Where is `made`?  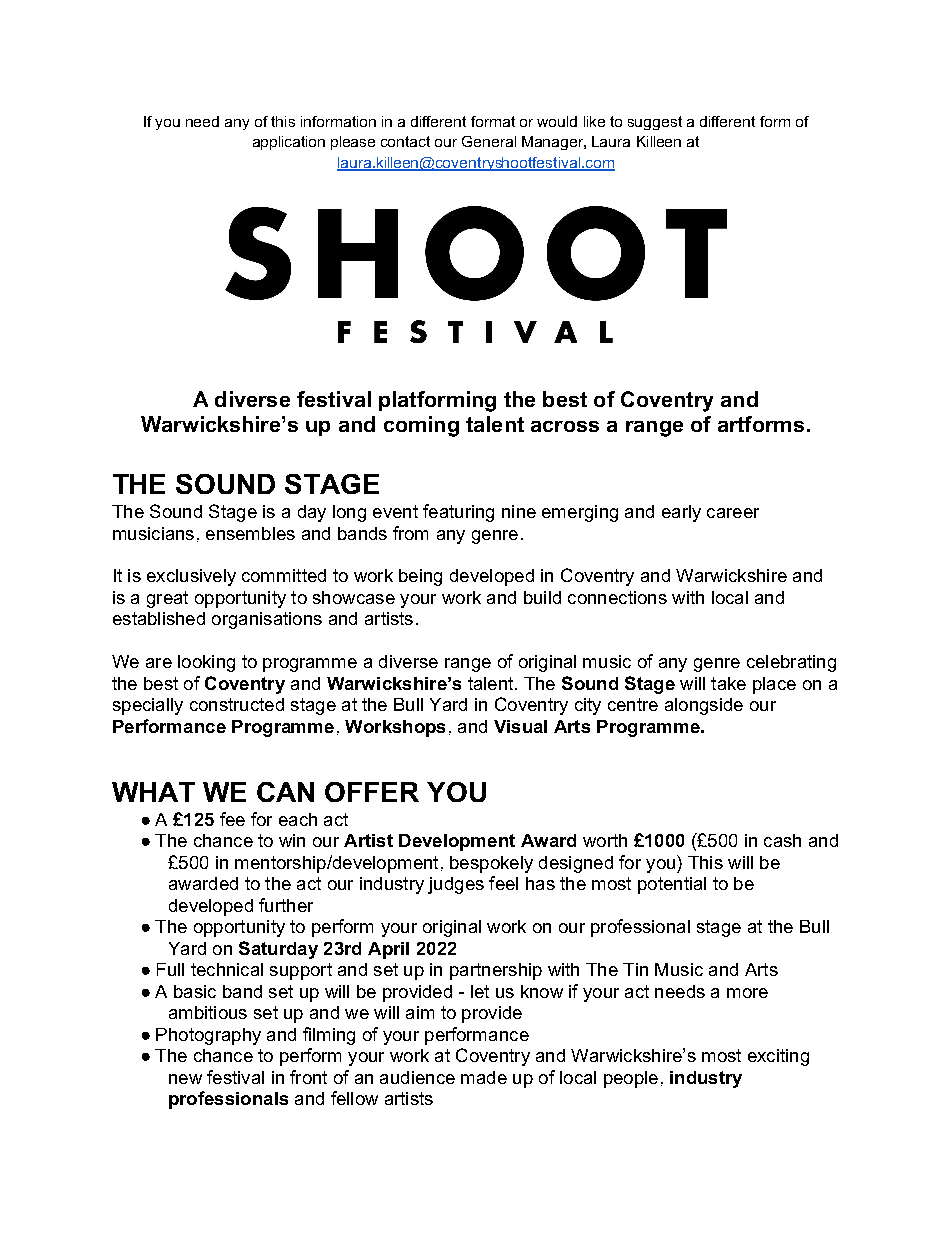
made is located at coordinates (484, 1077).
